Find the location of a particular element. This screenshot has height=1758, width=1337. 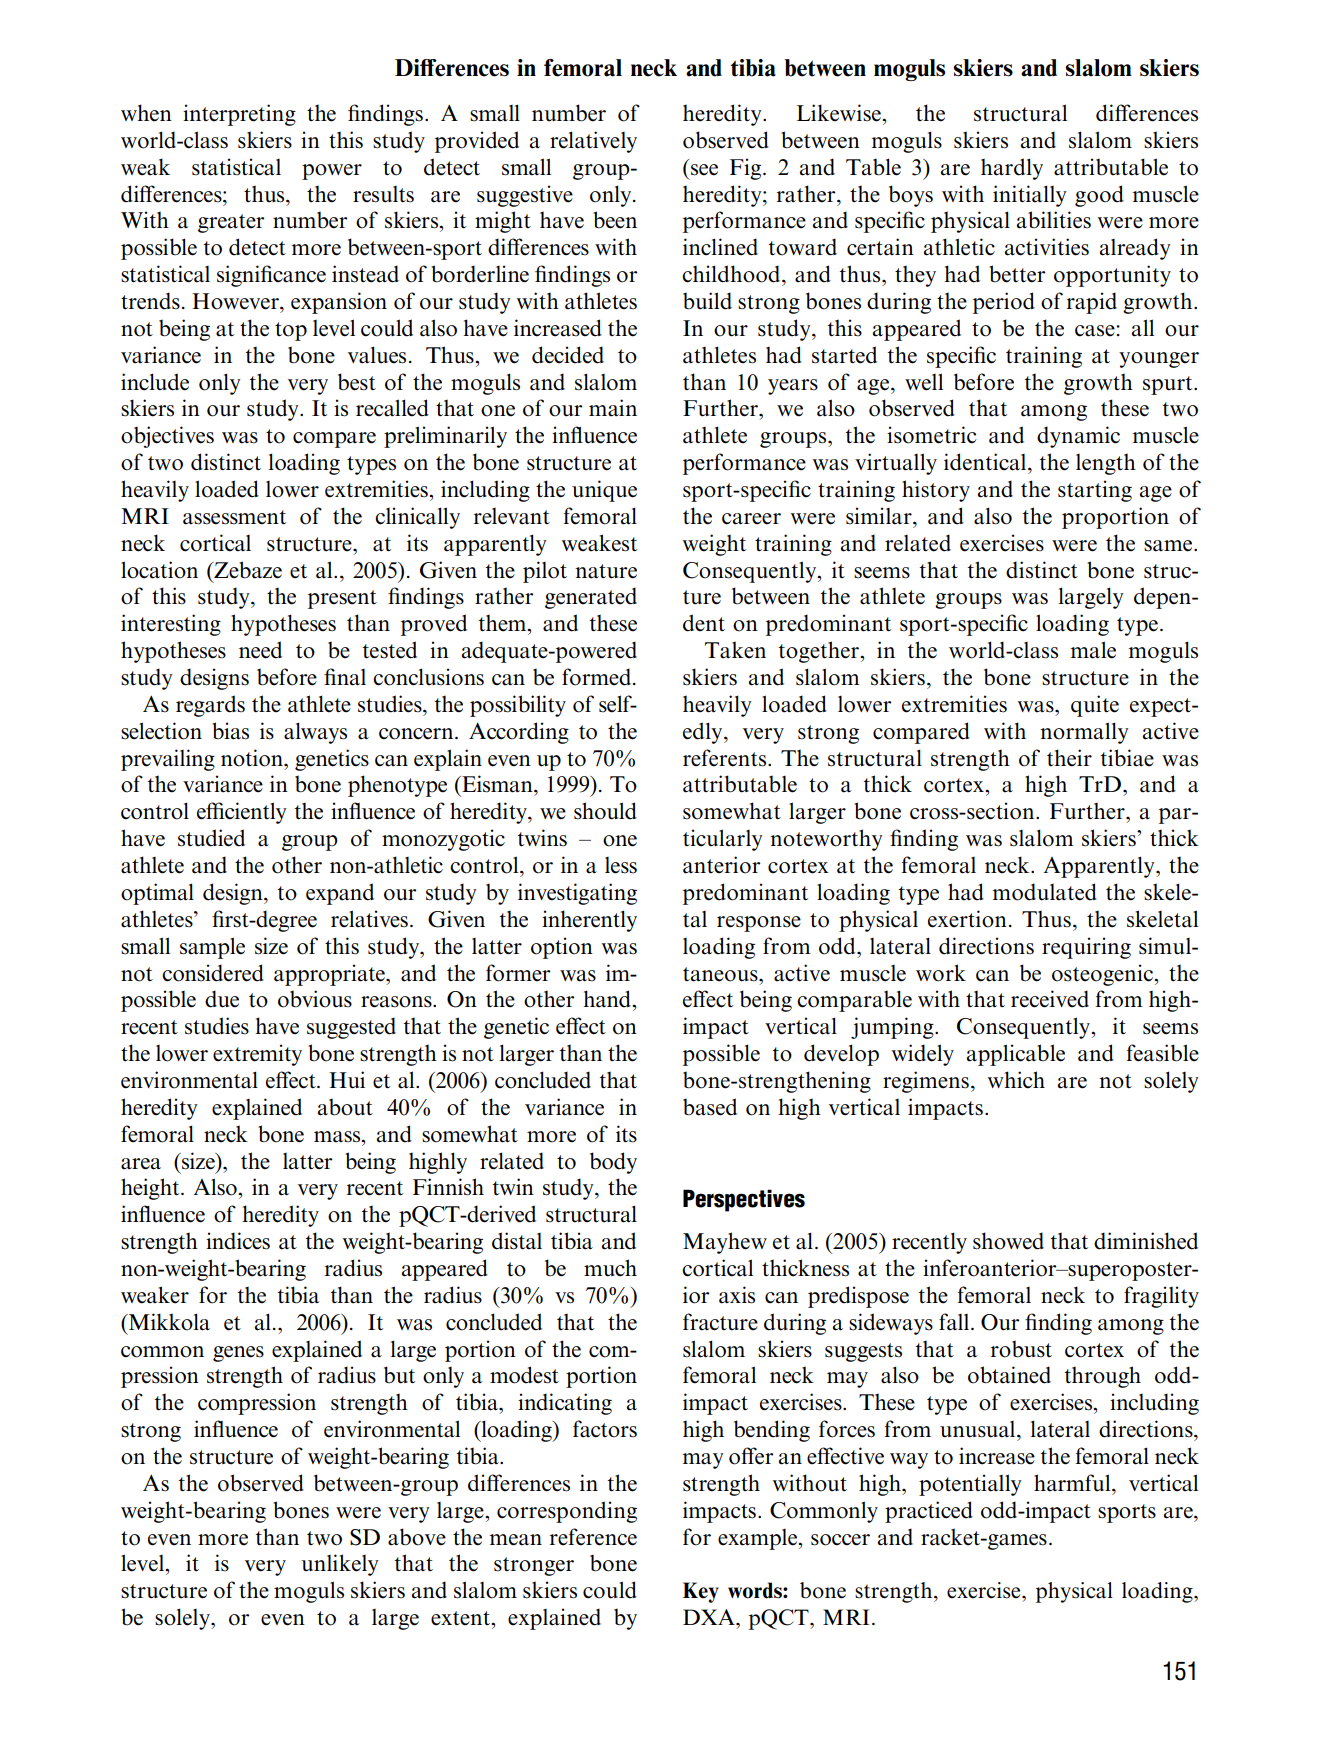

starting is located at coordinates (1095, 491).
